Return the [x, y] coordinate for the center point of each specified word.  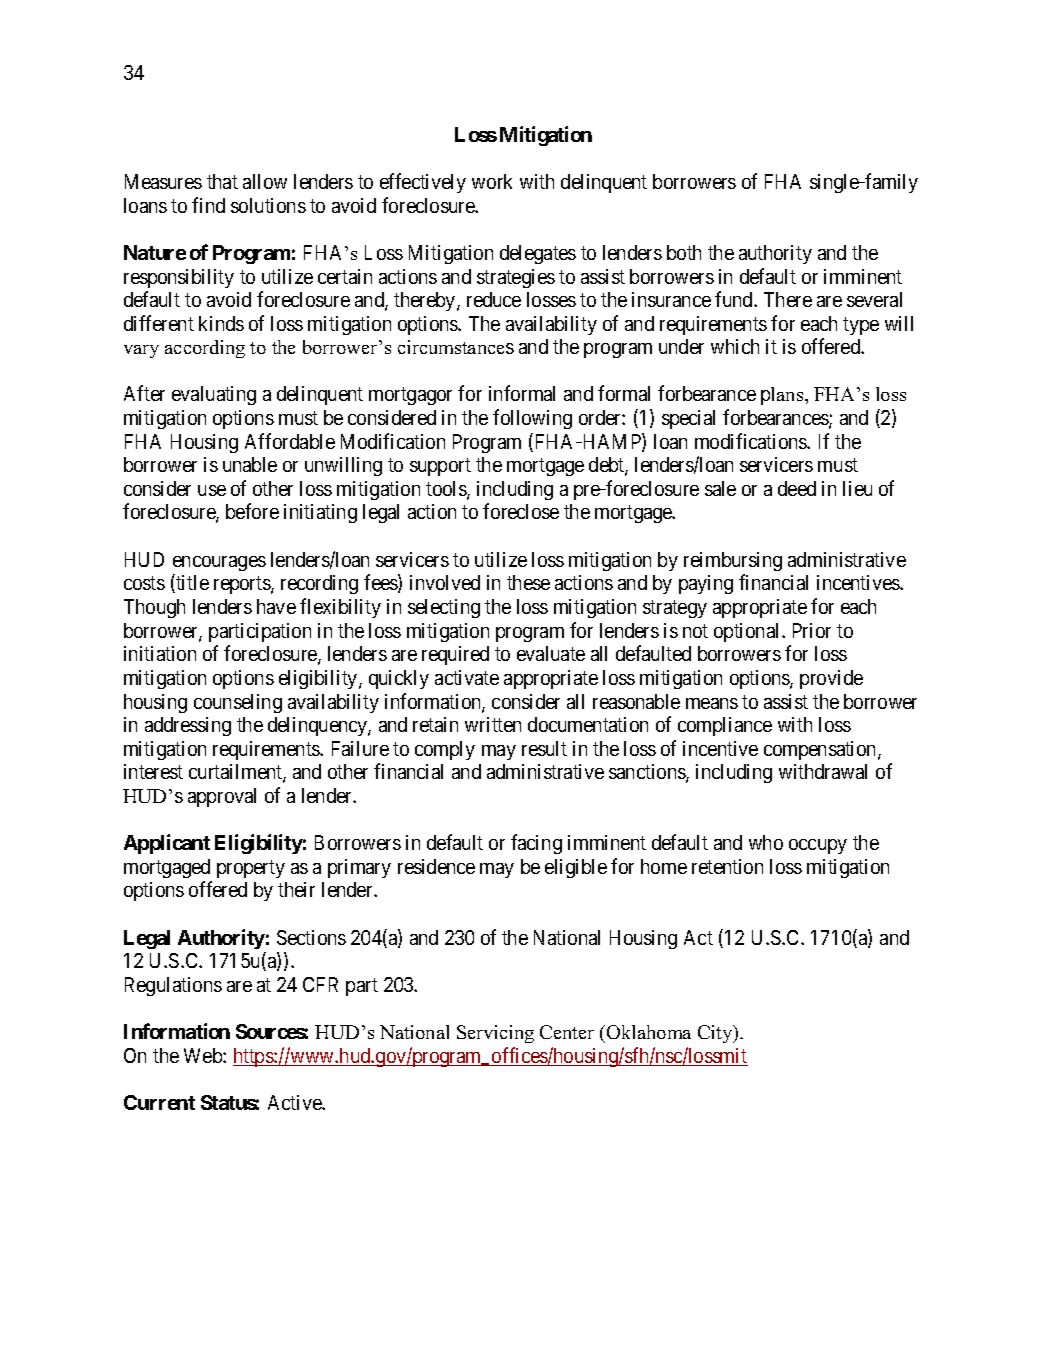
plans [783, 396]
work [492, 181]
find [208, 205]
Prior [812, 630]
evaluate [551, 653]
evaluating [214, 395]
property [251, 869]
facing [536, 844]
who [766, 842]
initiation [160, 653]
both [684, 252]
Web [204, 1055]
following [532, 419]
